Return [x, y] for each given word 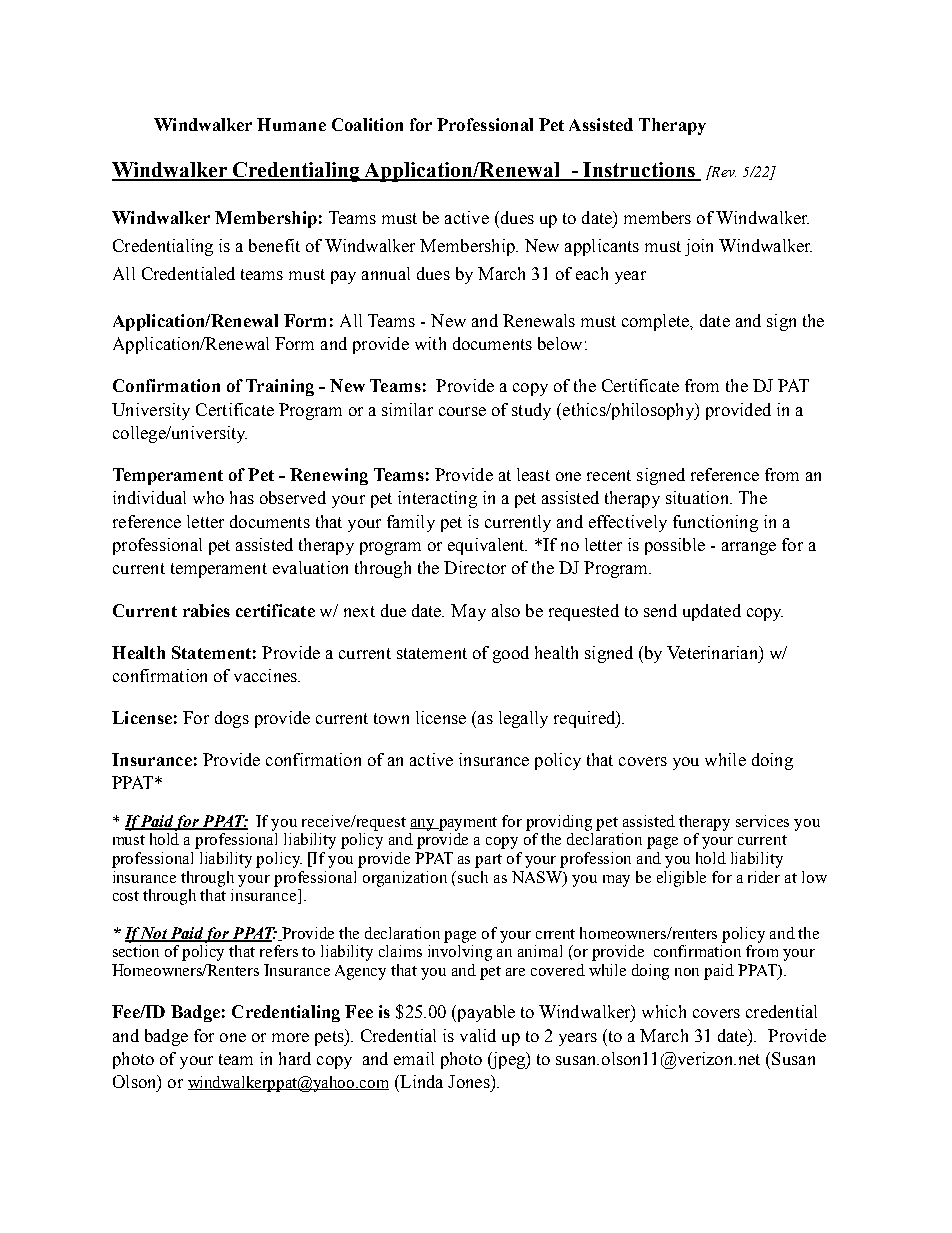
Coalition [367, 124]
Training [280, 387]
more [290, 1037]
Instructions [639, 171]
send [660, 610]
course [462, 411]
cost [126, 896]
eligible [681, 879]
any [423, 825]
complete [656, 322]
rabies [206, 610]
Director [475, 567]
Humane [291, 124]
